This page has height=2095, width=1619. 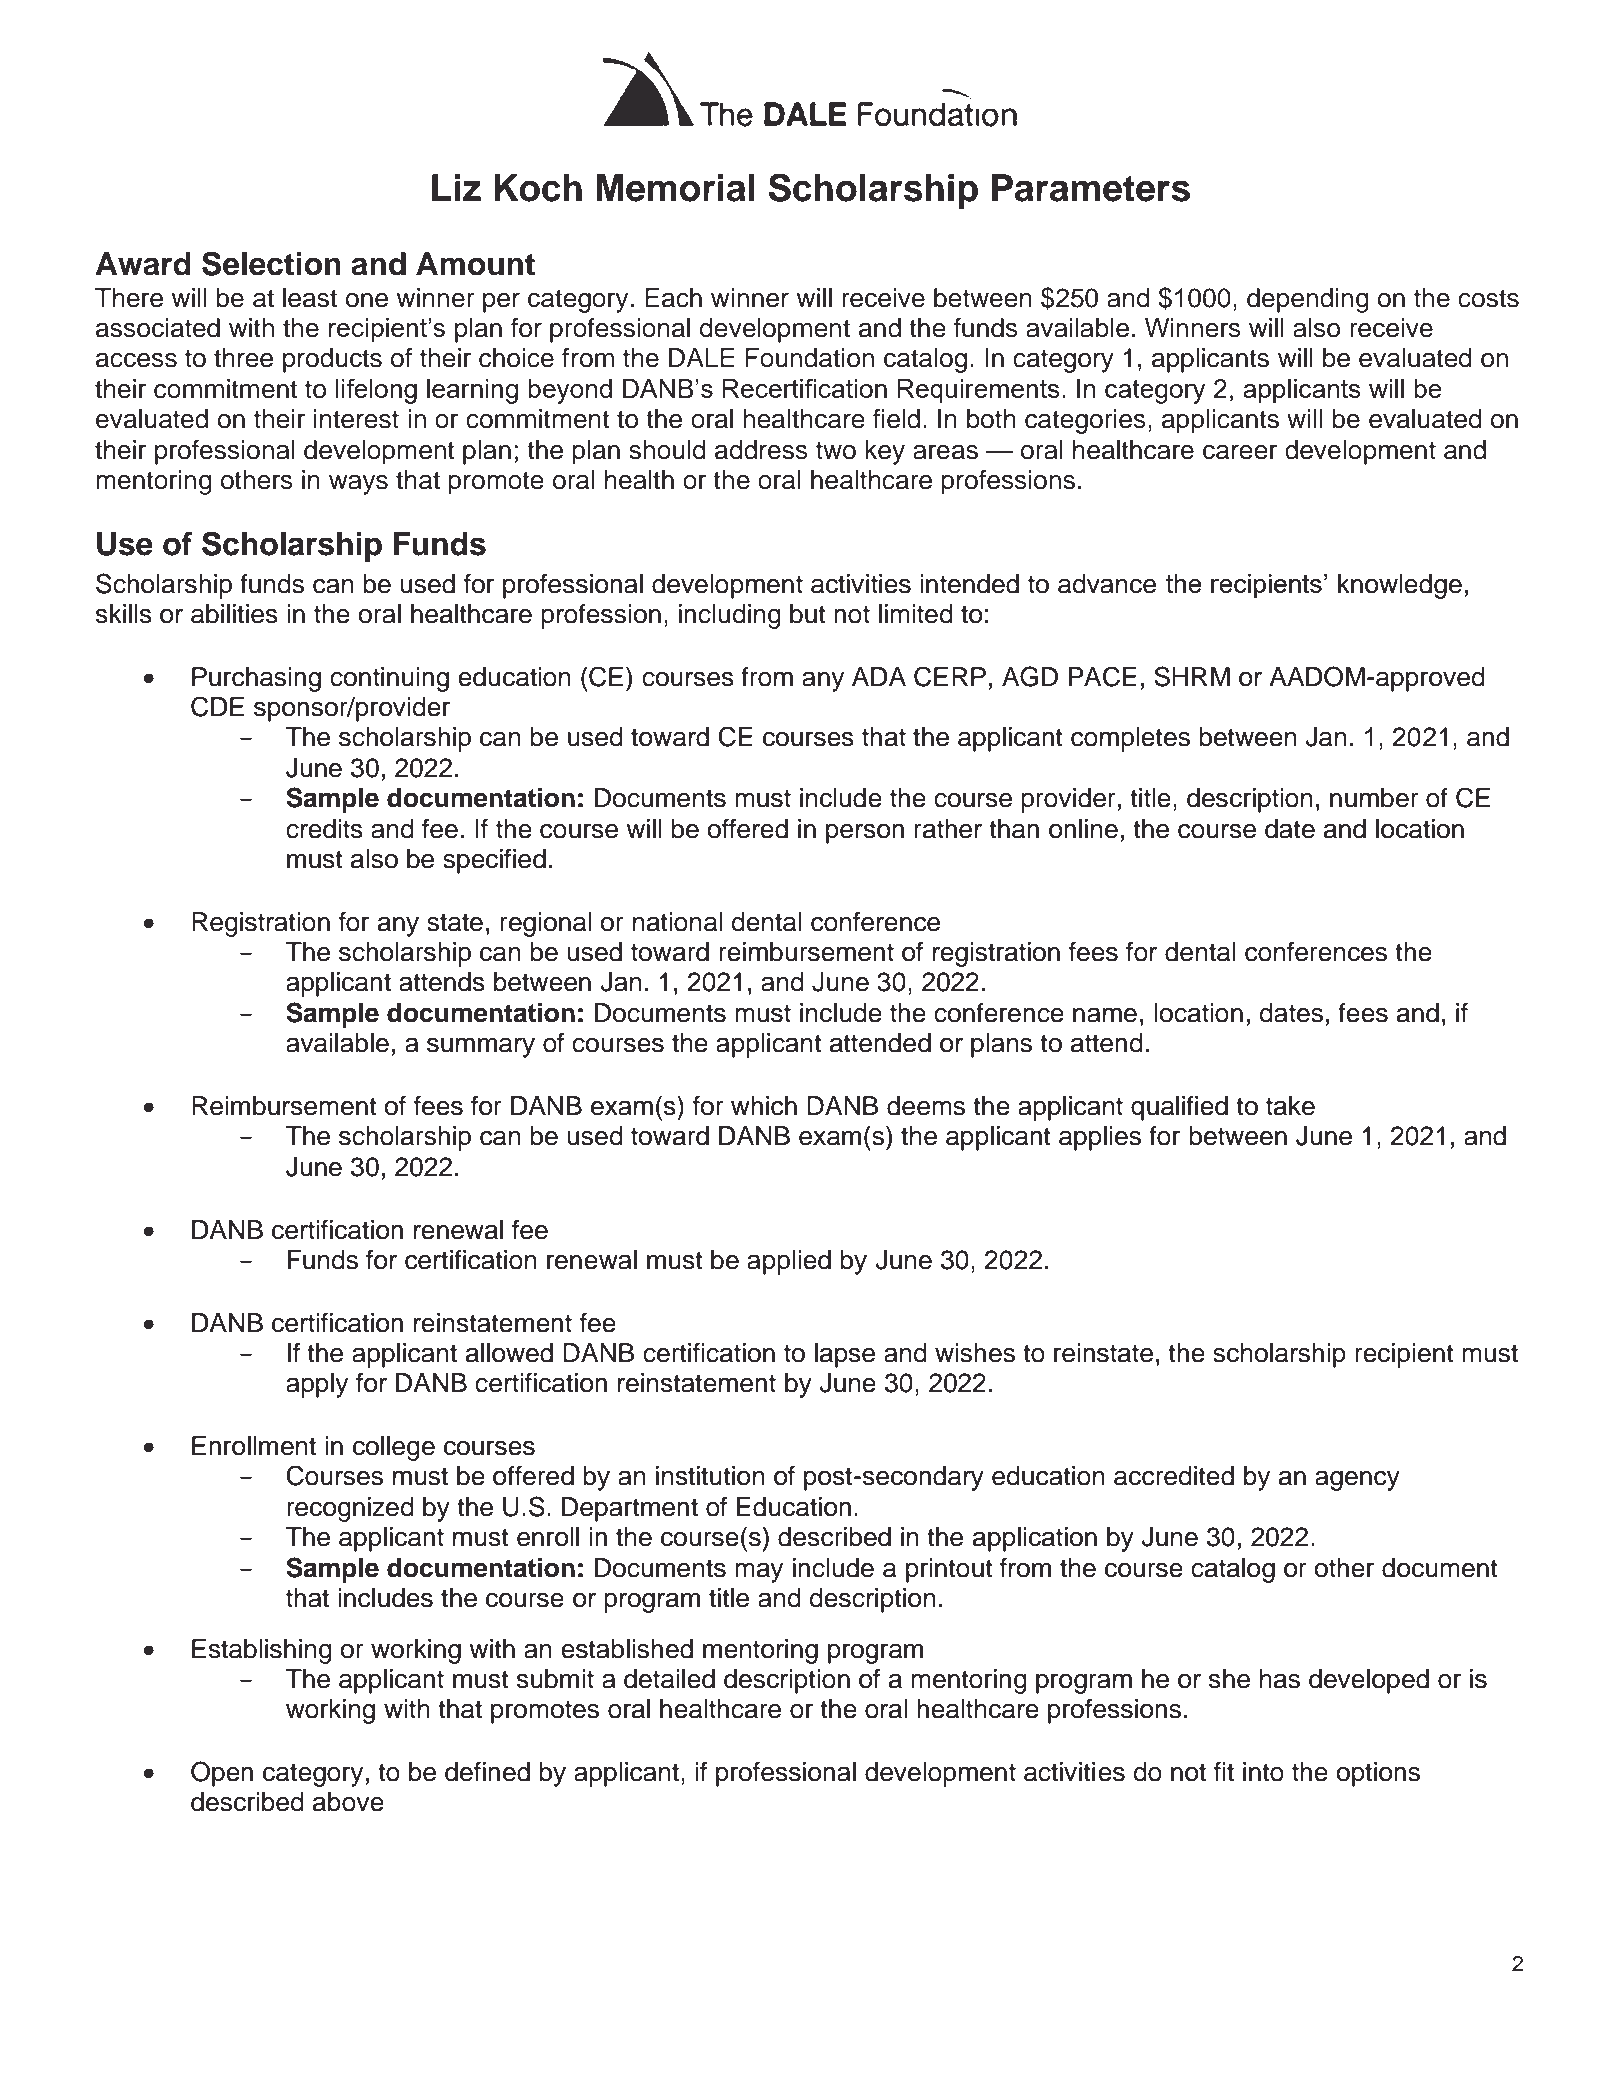 I want to click on depending, so click(x=1308, y=300).
